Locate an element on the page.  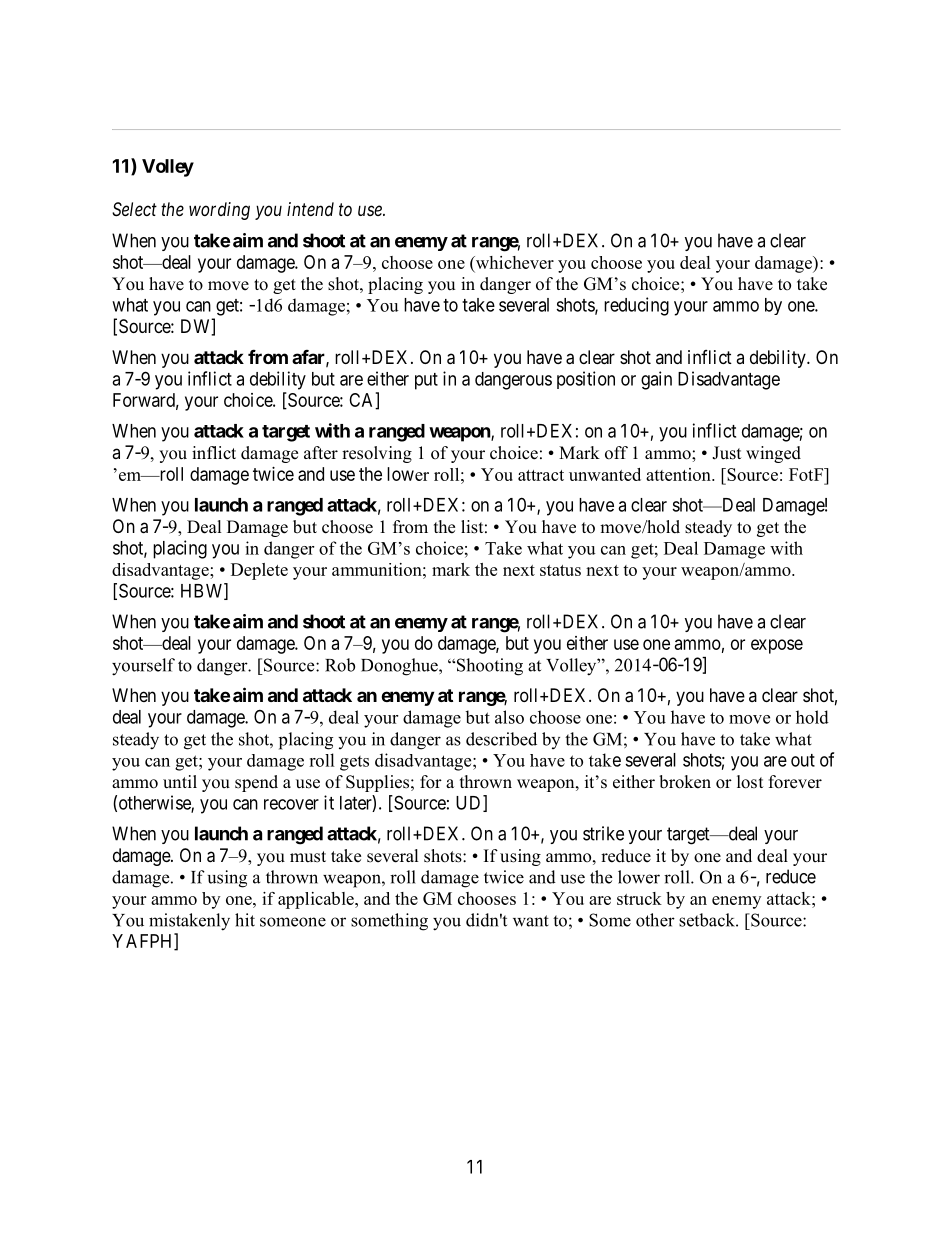
Just is located at coordinates (726, 453).
